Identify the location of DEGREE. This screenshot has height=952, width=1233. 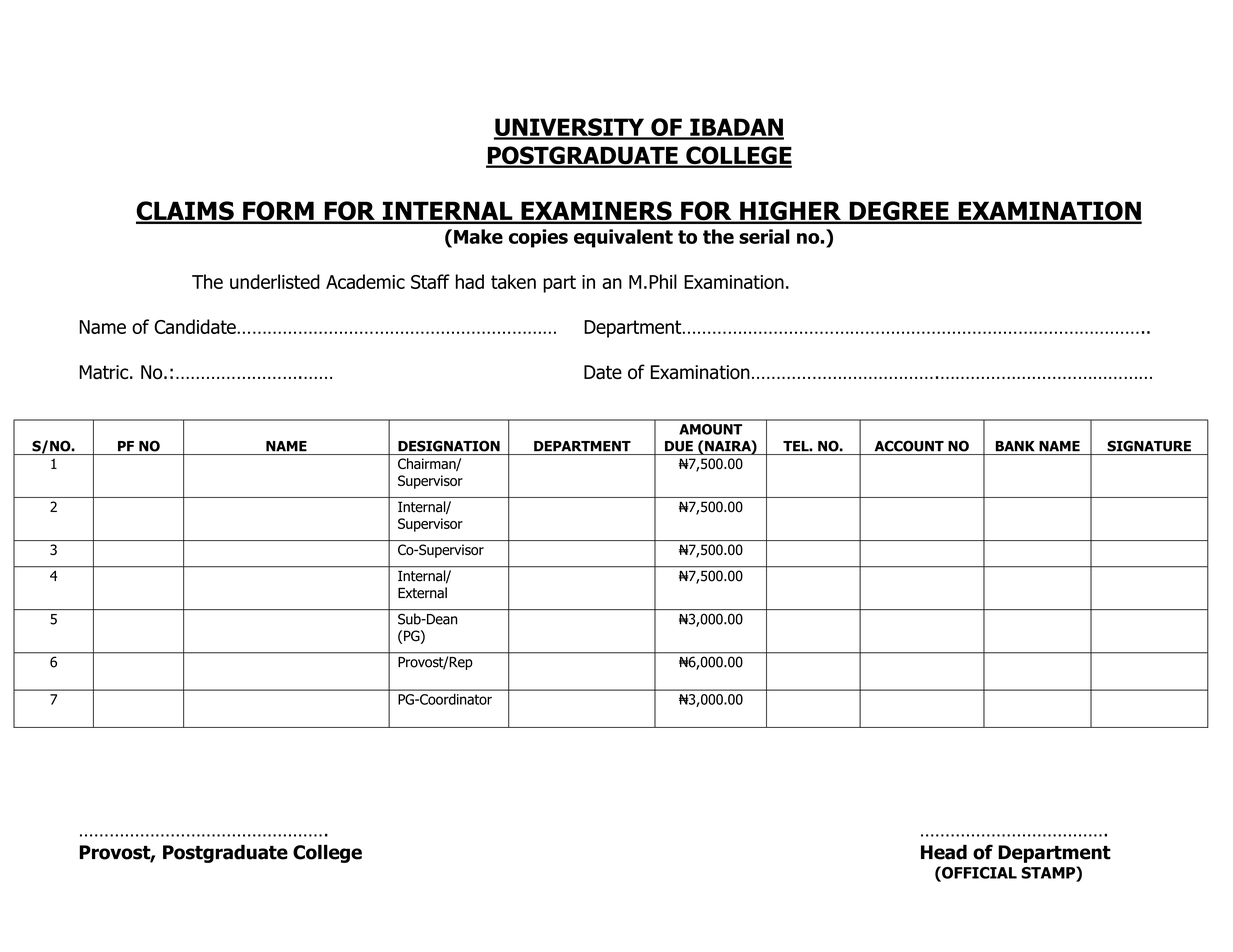
(899, 212).
